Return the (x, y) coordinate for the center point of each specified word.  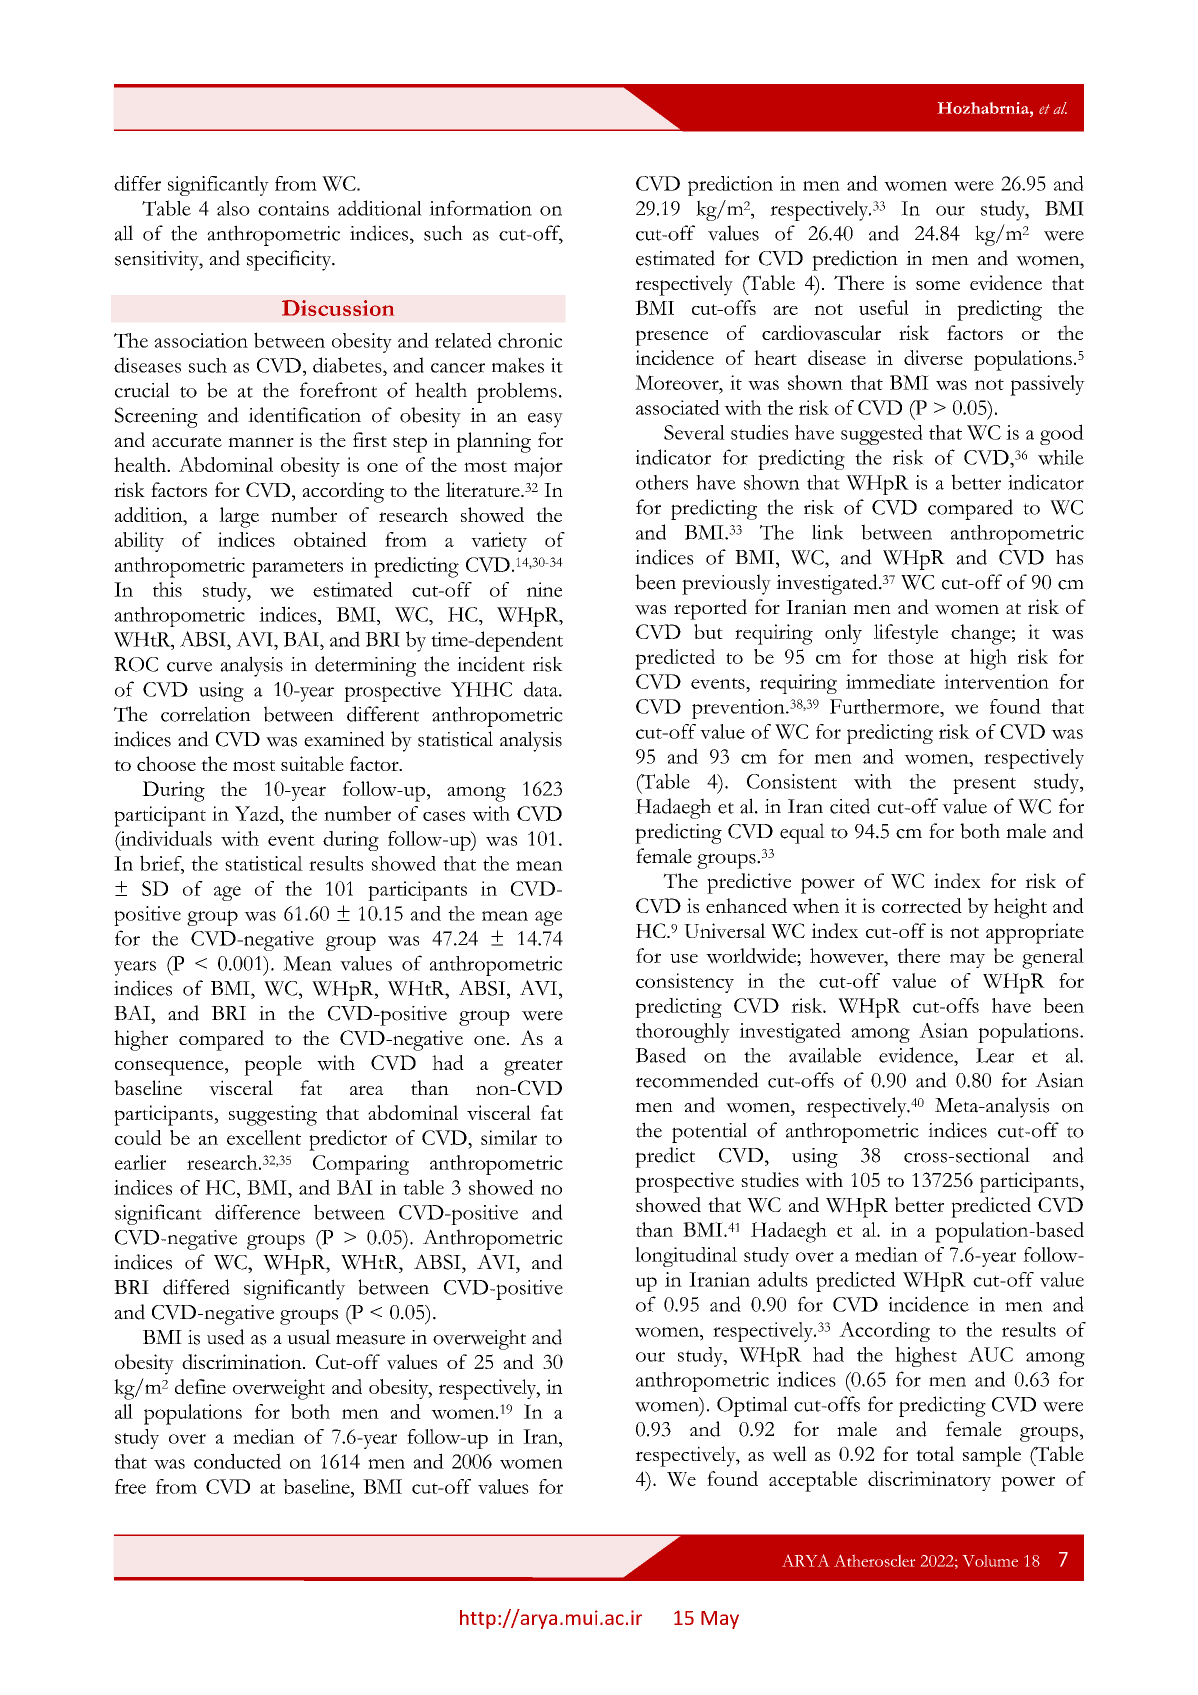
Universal (725, 931)
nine (544, 589)
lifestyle (906, 634)
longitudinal (686, 1257)
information (480, 208)
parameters (297, 569)
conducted (237, 1461)
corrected (922, 905)
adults (783, 1279)
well (789, 1454)
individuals (165, 839)
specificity (290, 260)
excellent (264, 1137)
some (938, 285)
